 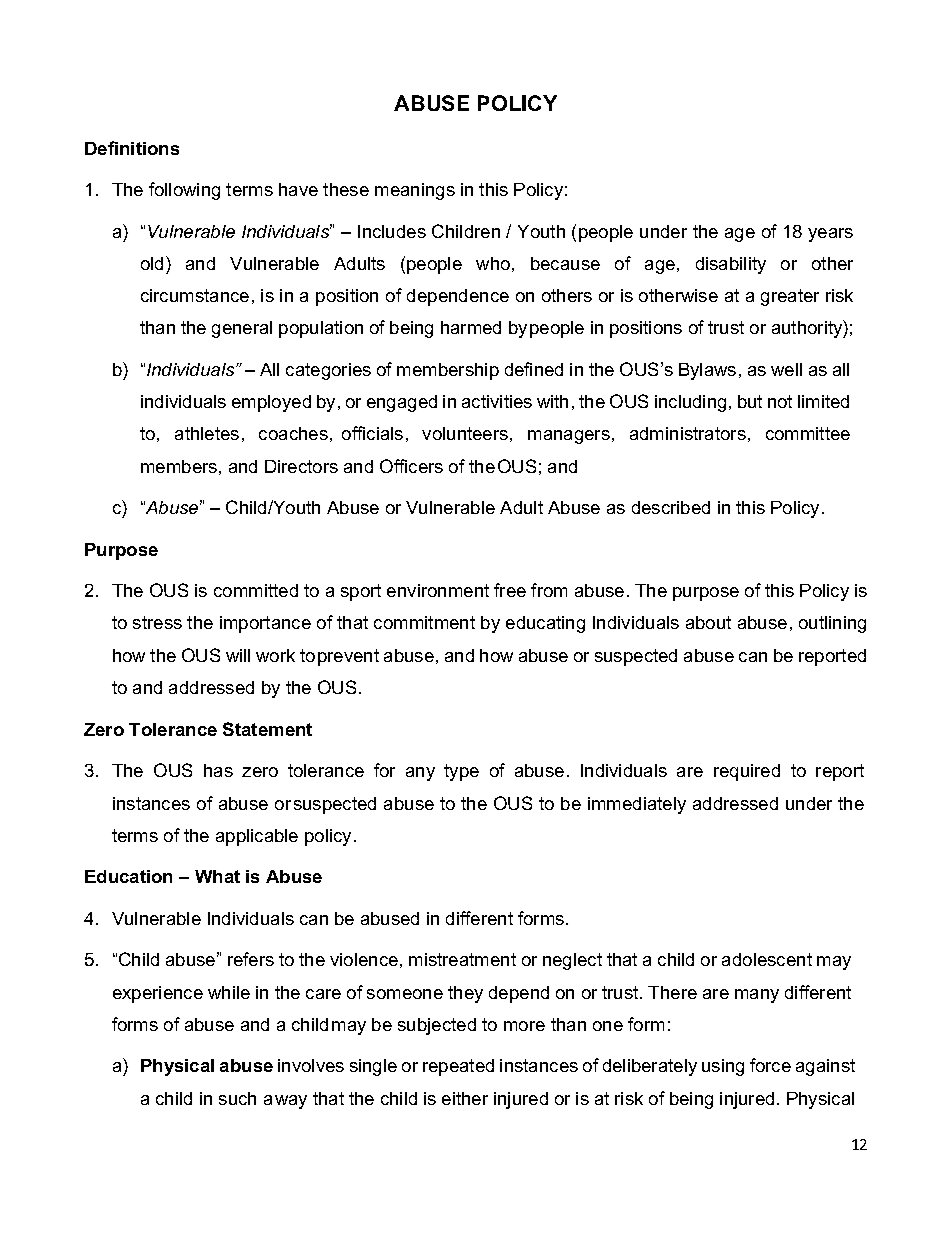 I want to click on about, so click(x=708, y=622).
